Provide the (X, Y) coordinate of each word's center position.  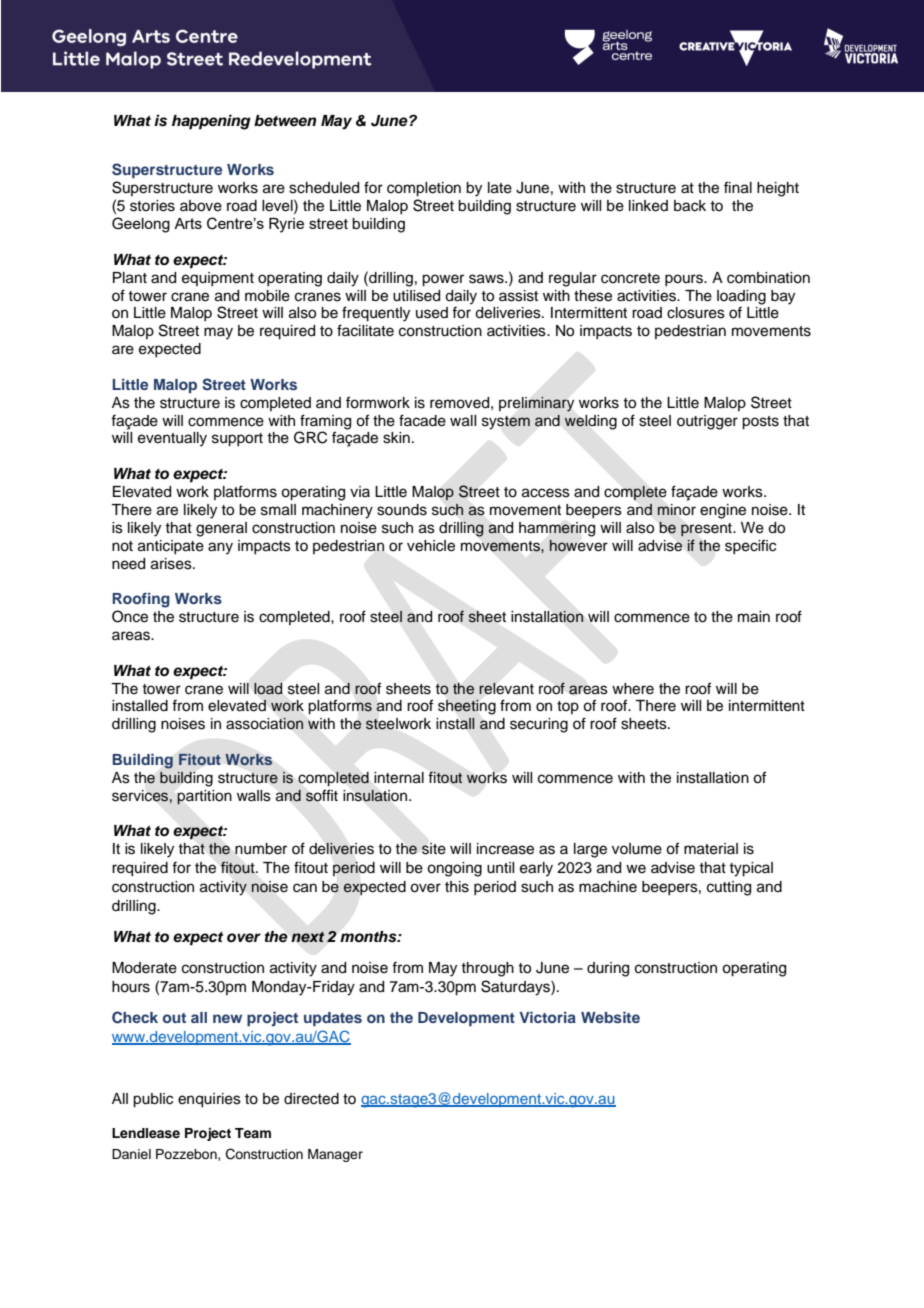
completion (424, 189)
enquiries (209, 1100)
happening (211, 122)
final (738, 187)
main (754, 617)
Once (130, 616)
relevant (506, 688)
